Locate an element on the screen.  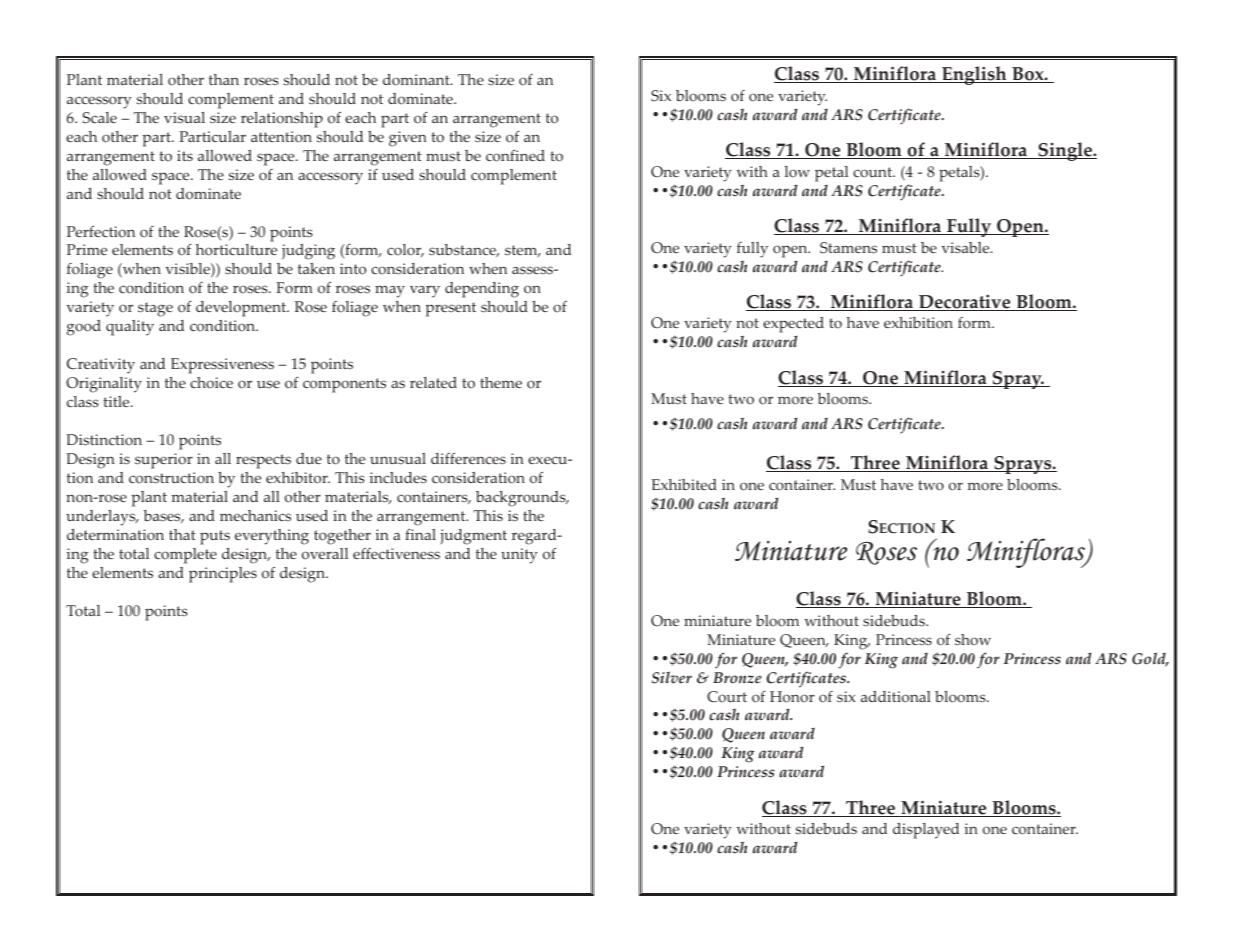
visual is located at coordinates (184, 118).
